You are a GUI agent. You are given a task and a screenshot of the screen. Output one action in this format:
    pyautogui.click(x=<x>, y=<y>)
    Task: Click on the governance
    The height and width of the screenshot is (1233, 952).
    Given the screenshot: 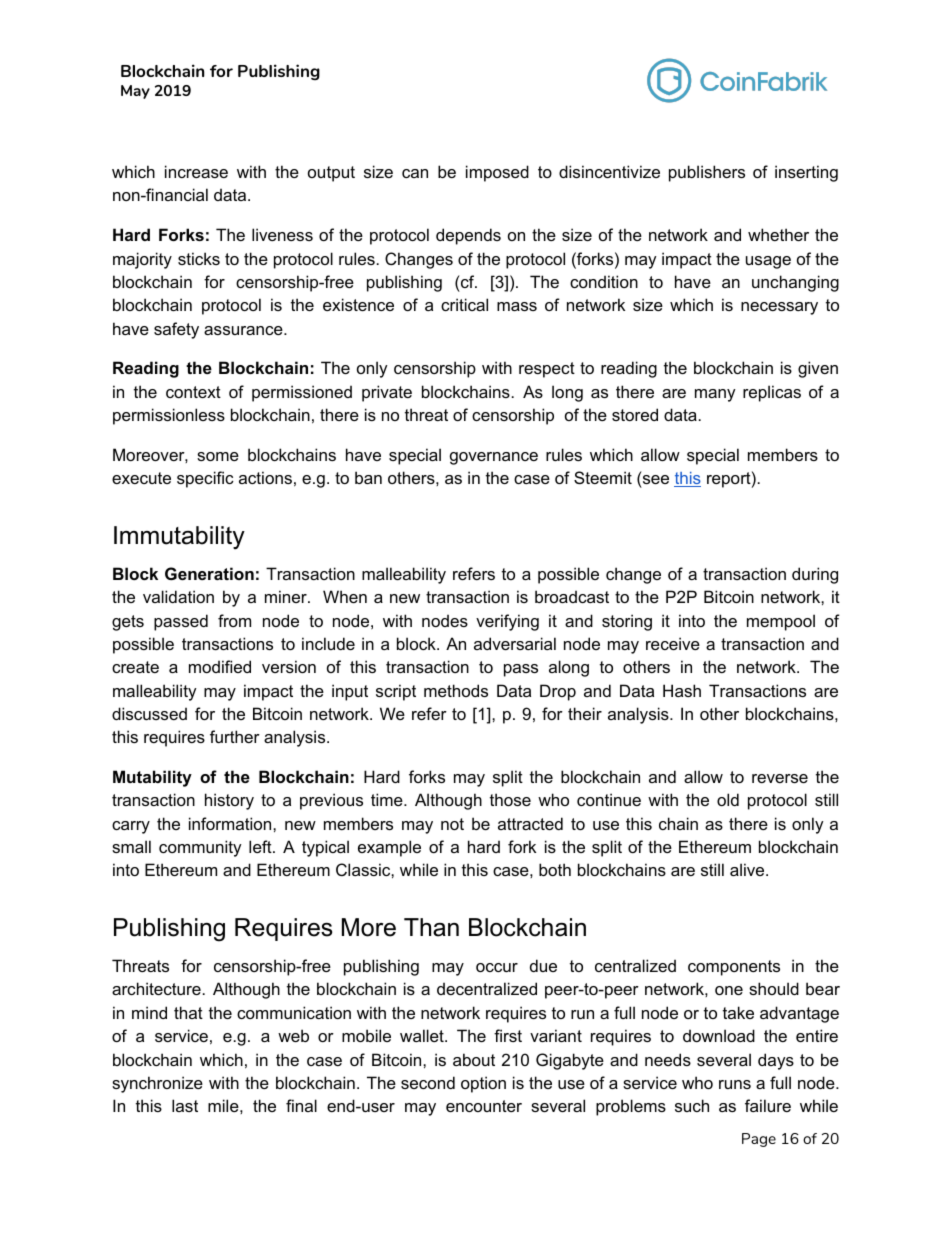 What is the action you would take?
    pyautogui.click(x=494, y=458)
